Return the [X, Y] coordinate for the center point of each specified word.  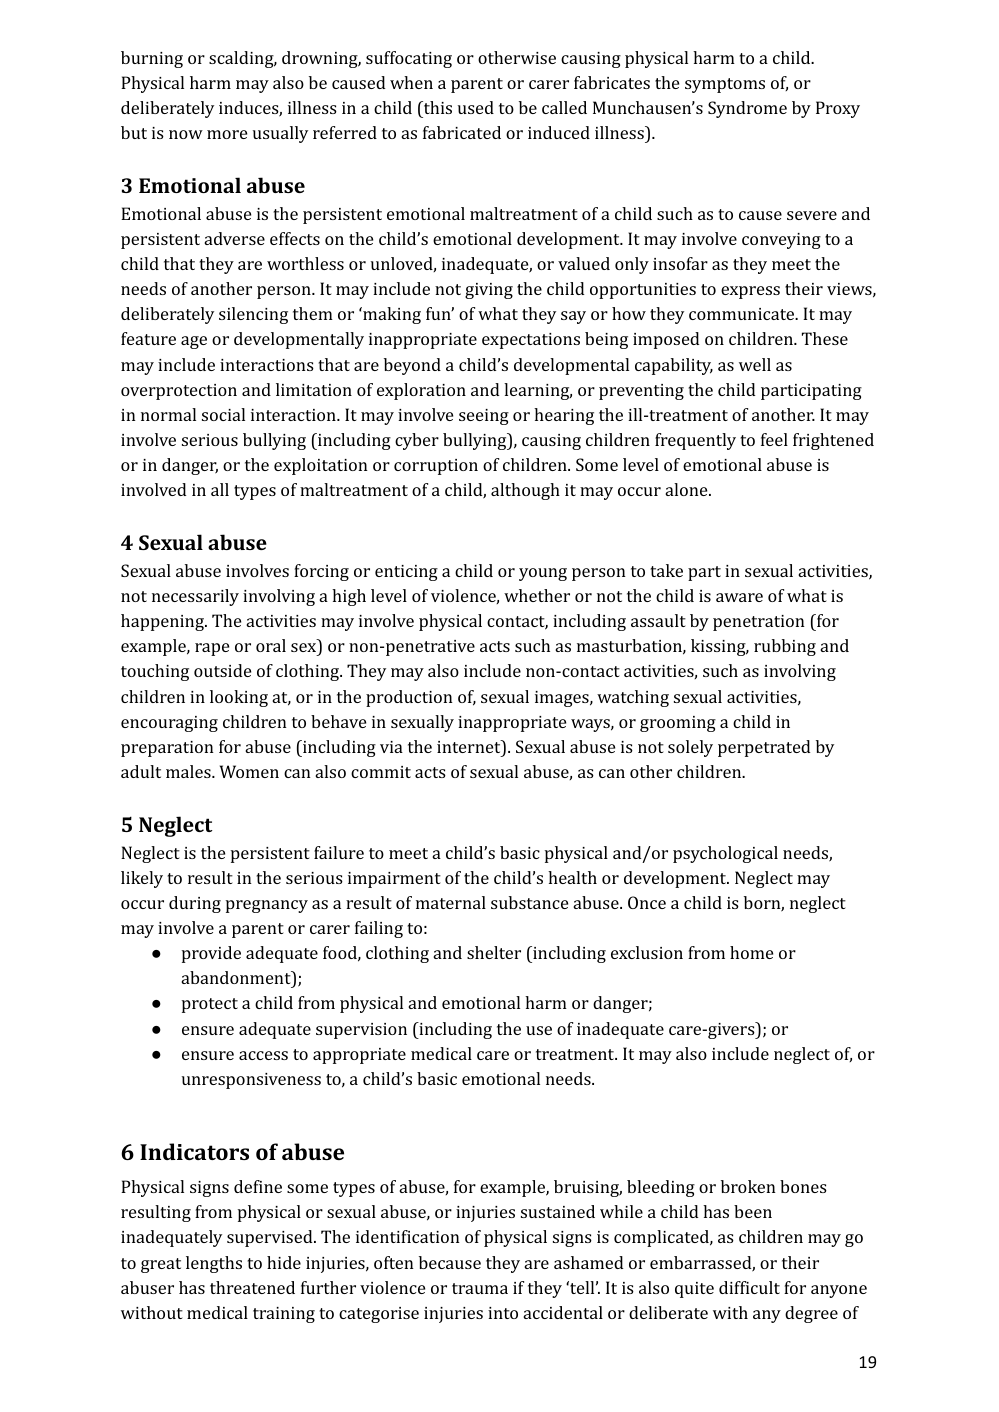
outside [222, 670]
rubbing [785, 647]
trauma [480, 1288]
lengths [214, 1264]
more [227, 134]
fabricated [462, 132]
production [409, 698]
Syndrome [747, 109]
